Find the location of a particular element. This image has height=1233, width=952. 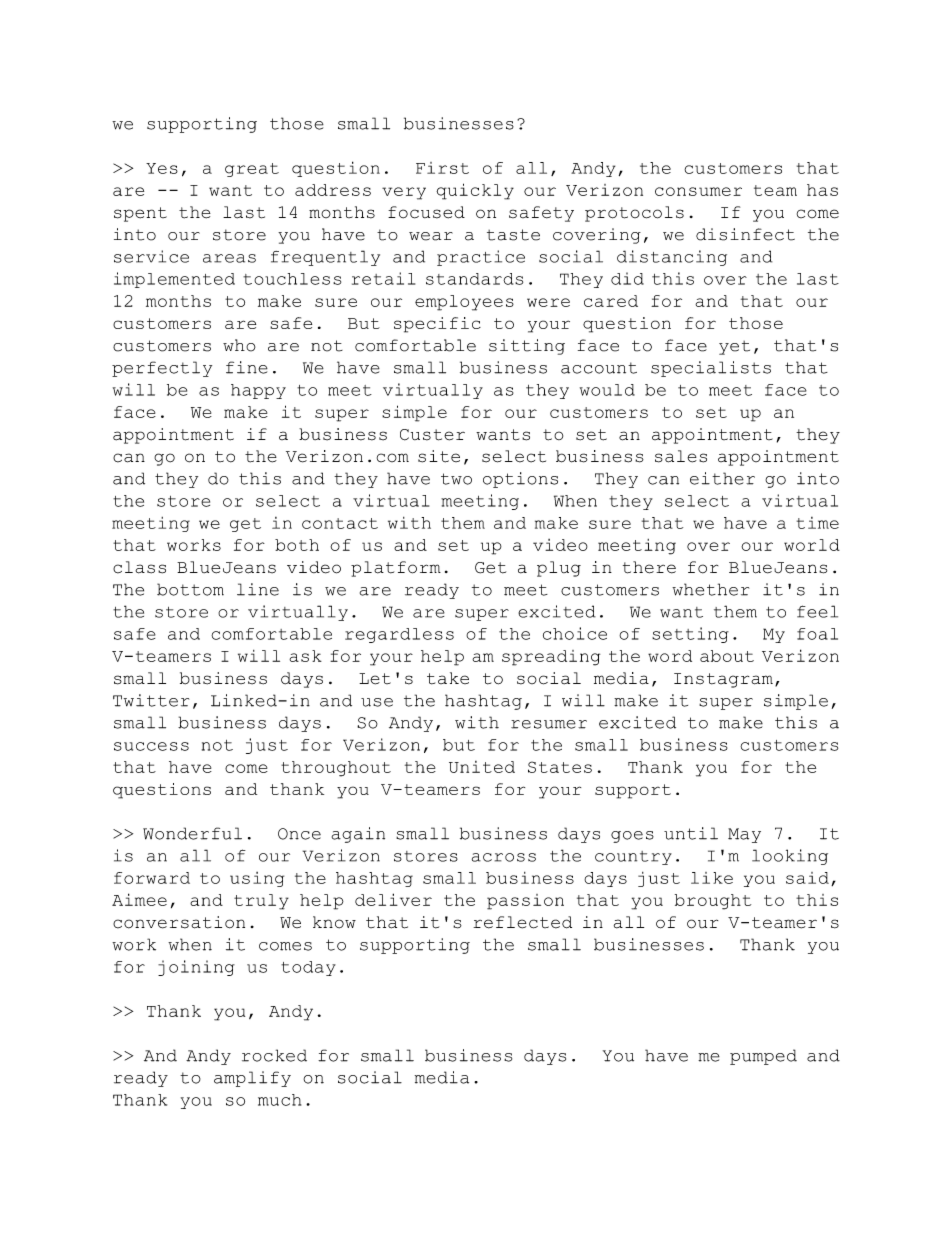

about is located at coordinates (727, 656).
